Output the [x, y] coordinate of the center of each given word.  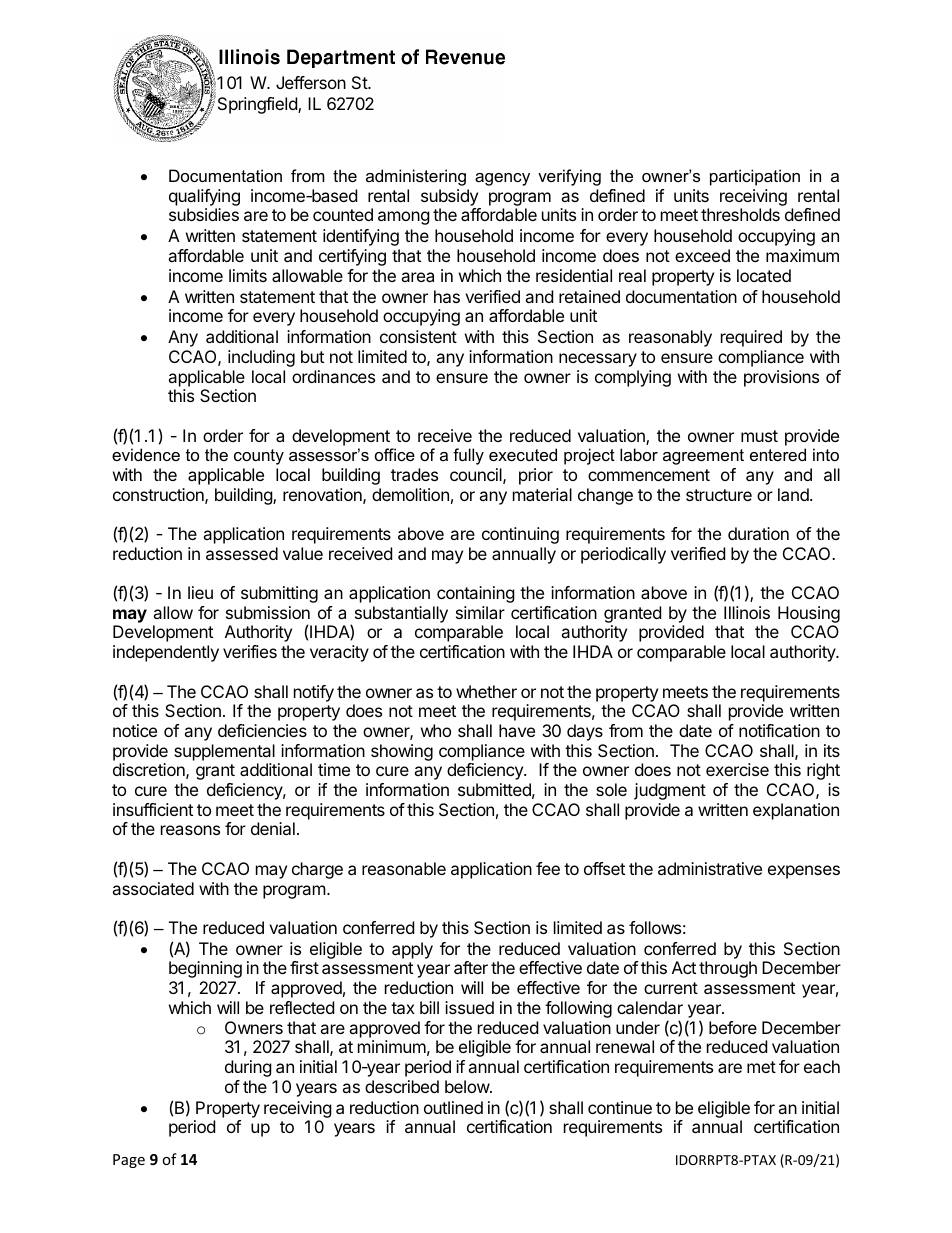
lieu [200, 592]
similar [480, 612]
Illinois [747, 612]
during [248, 1068]
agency [502, 179]
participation [755, 177]
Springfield [257, 105]
